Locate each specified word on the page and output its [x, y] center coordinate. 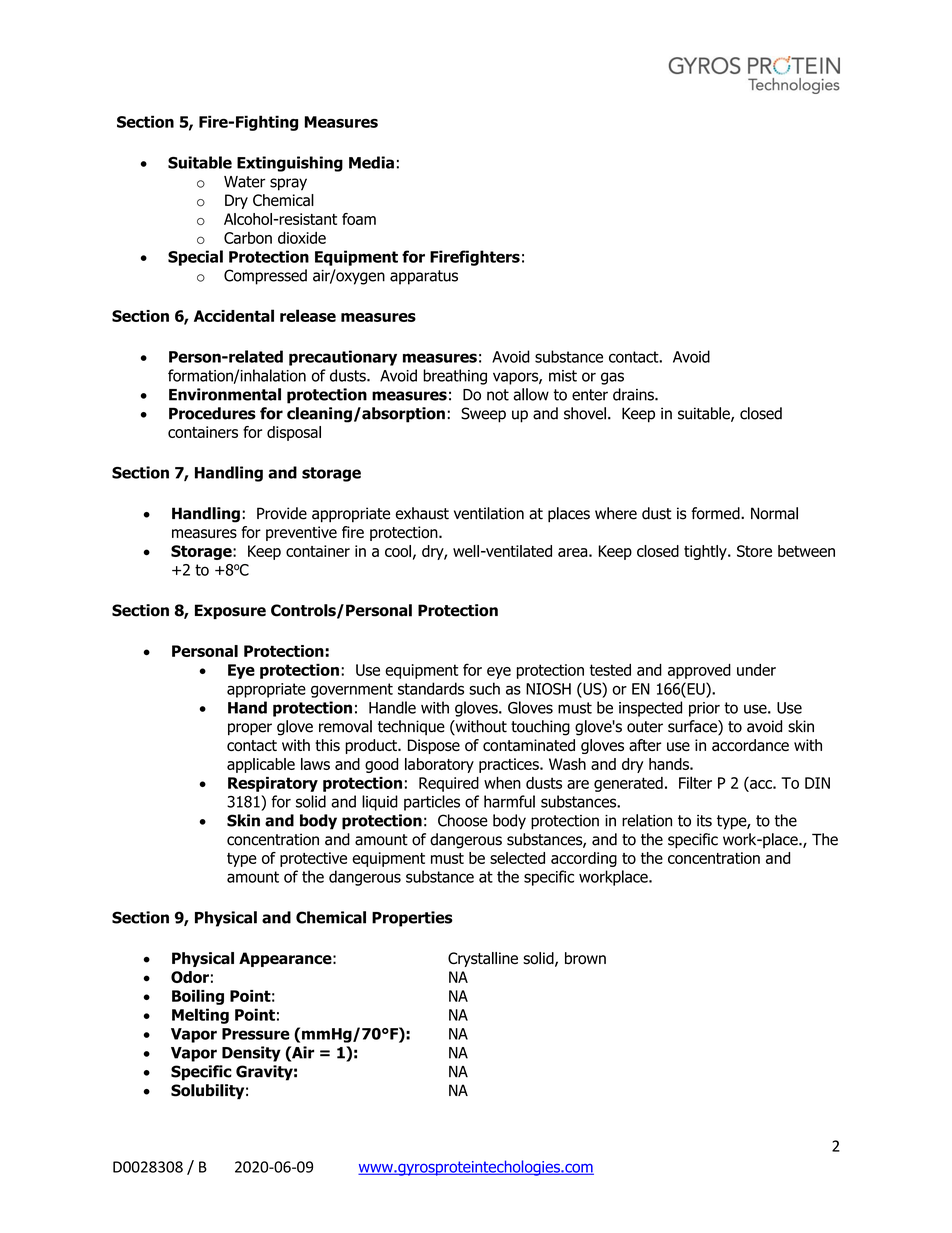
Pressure [256, 1034]
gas [612, 378]
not [498, 395]
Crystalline [483, 959]
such [484, 688]
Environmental [225, 394]
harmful [509, 801]
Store [754, 551]
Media [371, 162]
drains [634, 394]
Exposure [230, 611]
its [704, 821]
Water [244, 182]
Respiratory [273, 784]
